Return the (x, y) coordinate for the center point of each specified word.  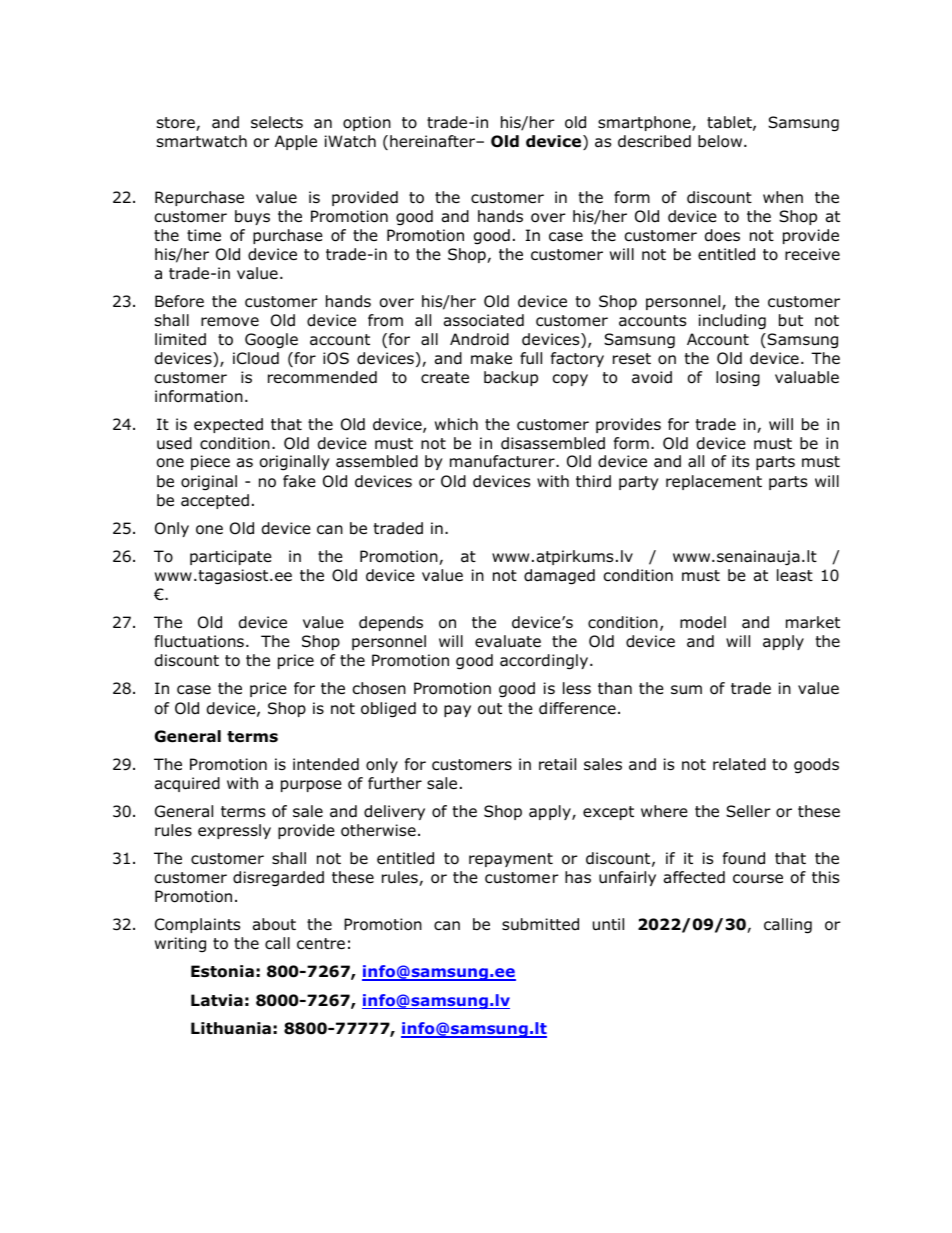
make (491, 358)
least (795, 575)
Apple (296, 142)
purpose (311, 786)
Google (271, 341)
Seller (748, 811)
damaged (559, 577)
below (721, 141)
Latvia (217, 1000)
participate (231, 557)
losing (738, 379)
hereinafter (434, 141)
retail (557, 764)
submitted (540, 924)
